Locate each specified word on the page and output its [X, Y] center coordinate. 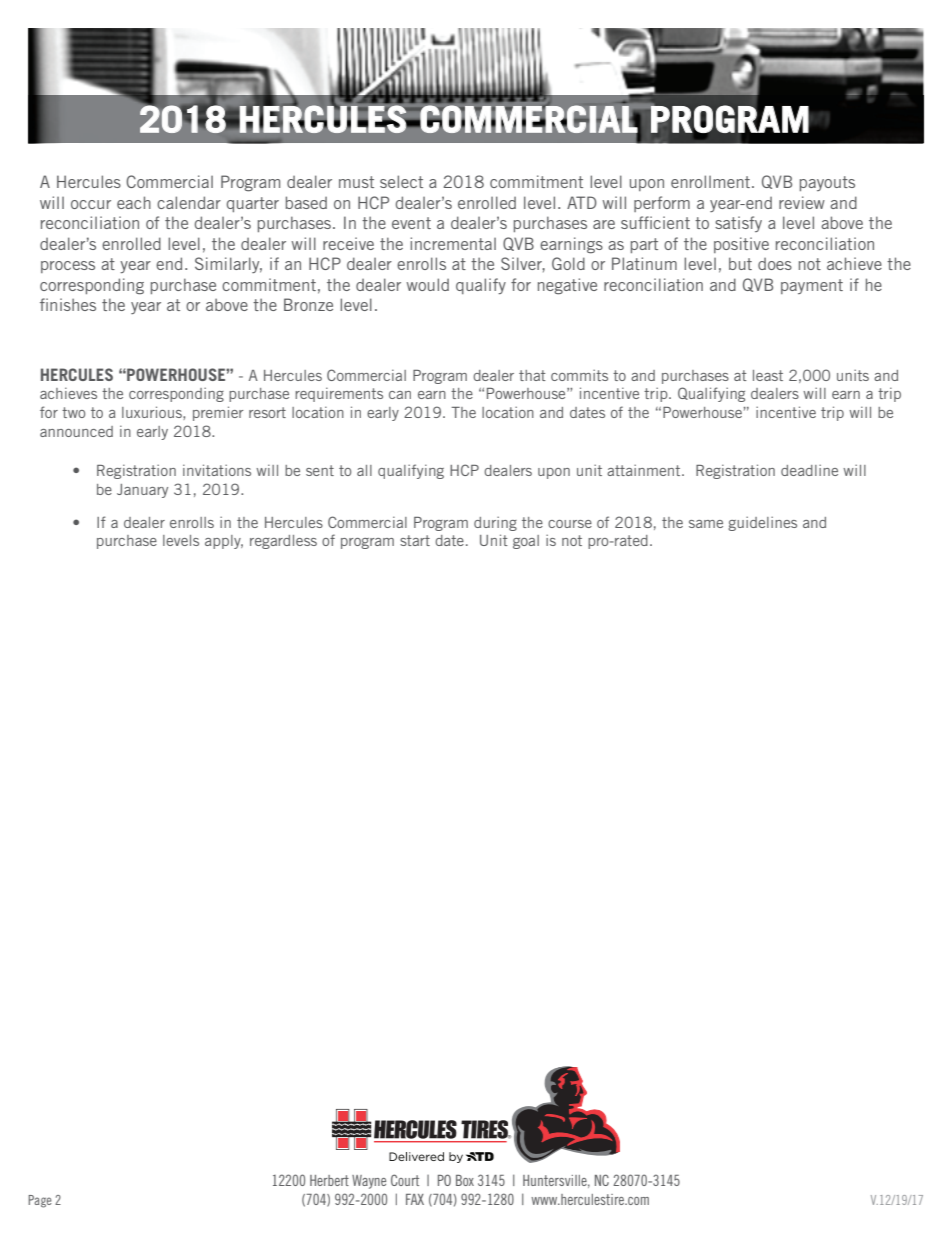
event [411, 223]
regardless [283, 542]
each [134, 202]
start [415, 540]
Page [40, 1201]
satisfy [738, 224]
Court [405, 1180]
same [706, 524]
